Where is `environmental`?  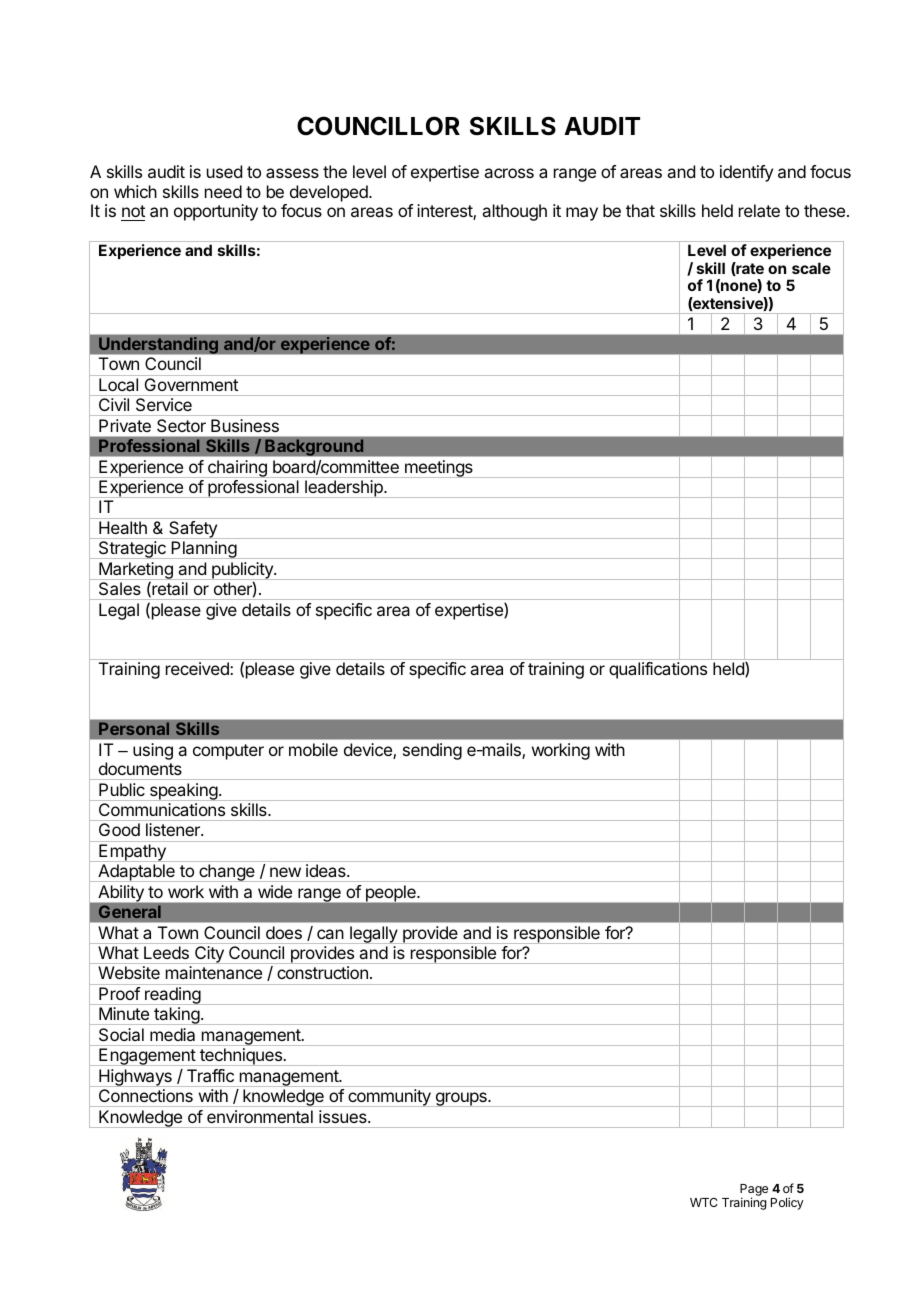
environmental is located at coordinates (260, 1116).
